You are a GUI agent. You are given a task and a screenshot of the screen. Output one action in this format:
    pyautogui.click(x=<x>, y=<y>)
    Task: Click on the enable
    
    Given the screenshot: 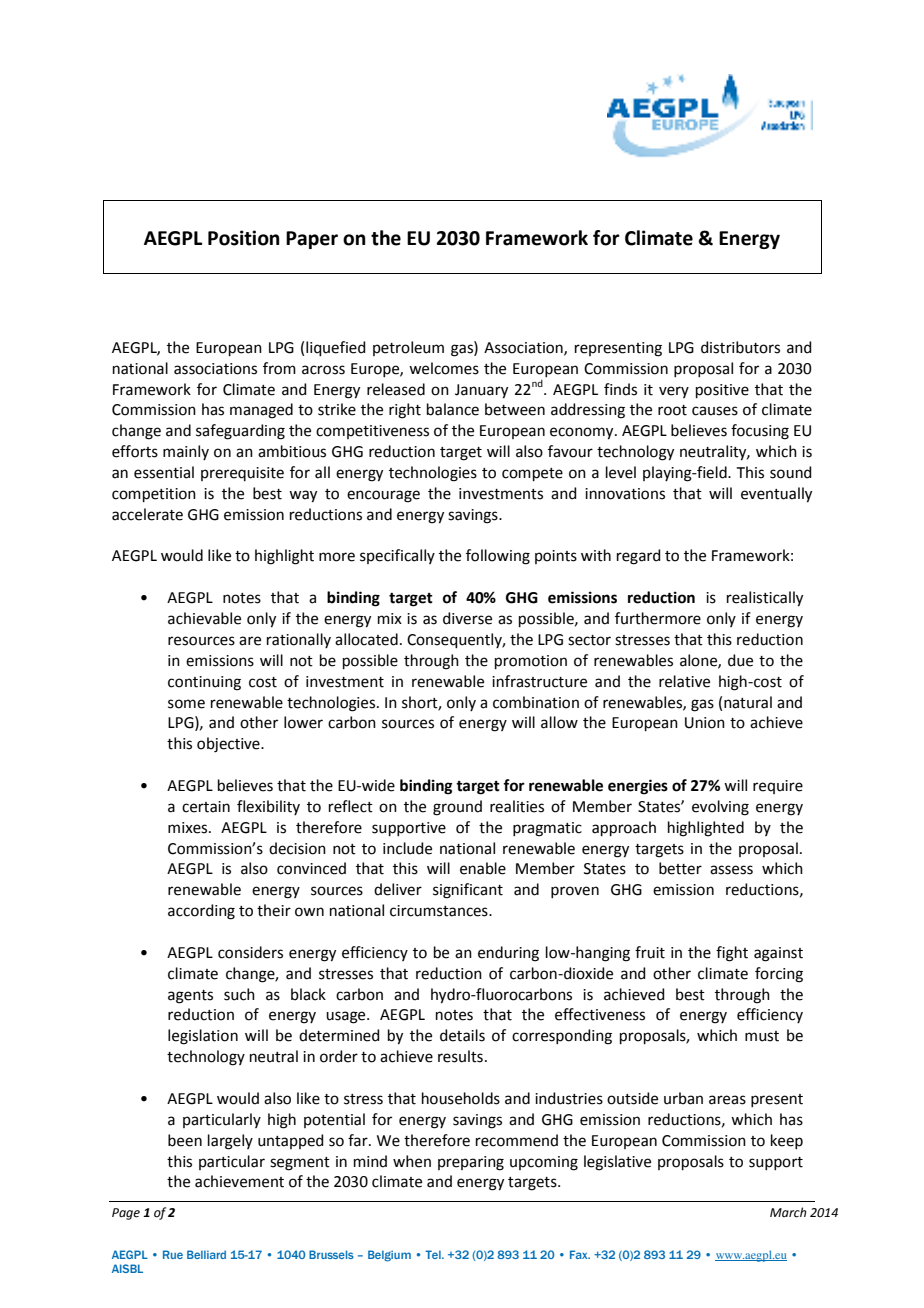 What is the action you would take?
    pyautogui.click(x=483, y=868)
